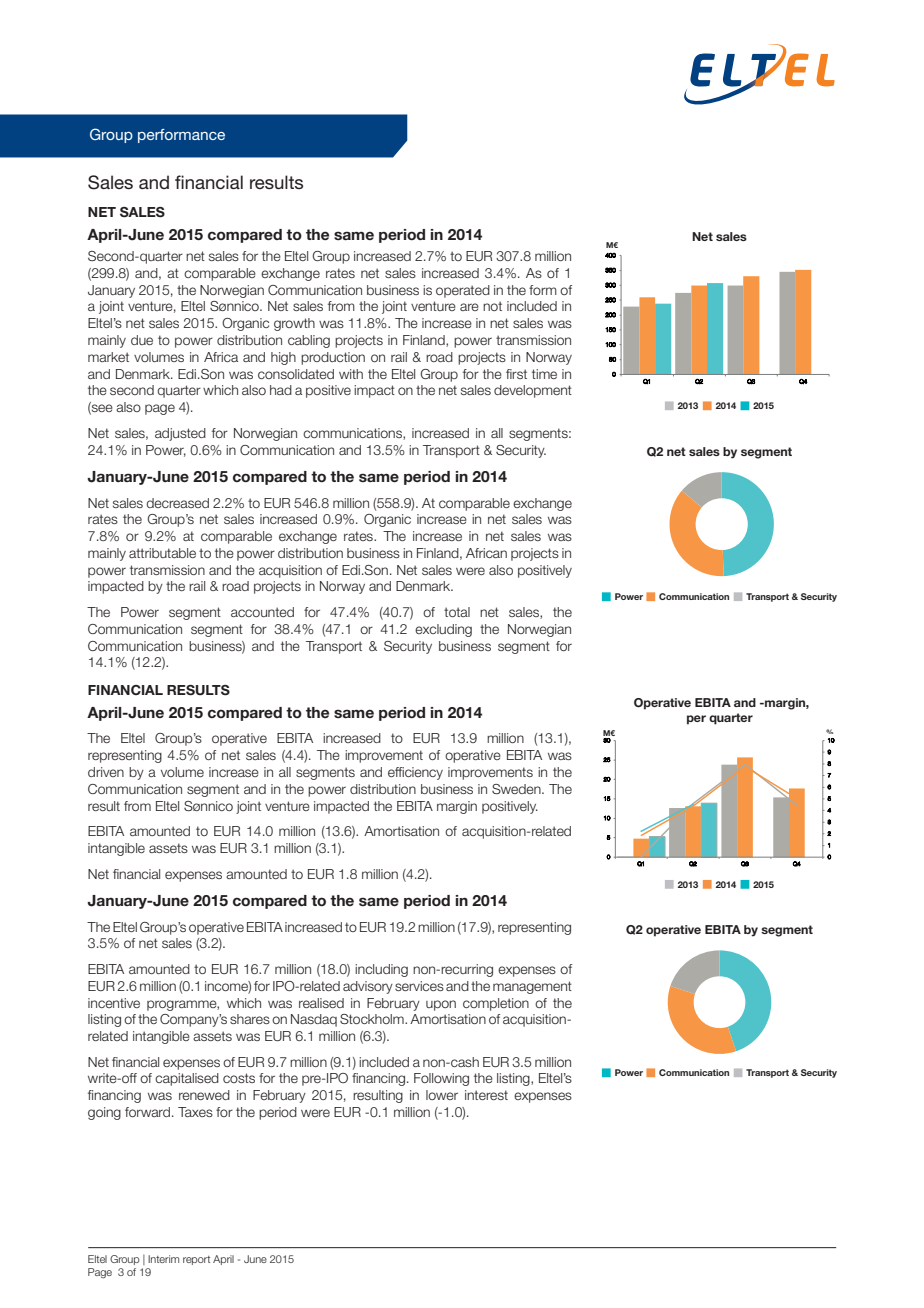 This image has width=924, height=1308. Describe the element at coordinates (114, 1003) in the image. I see `incentive` at that location.
